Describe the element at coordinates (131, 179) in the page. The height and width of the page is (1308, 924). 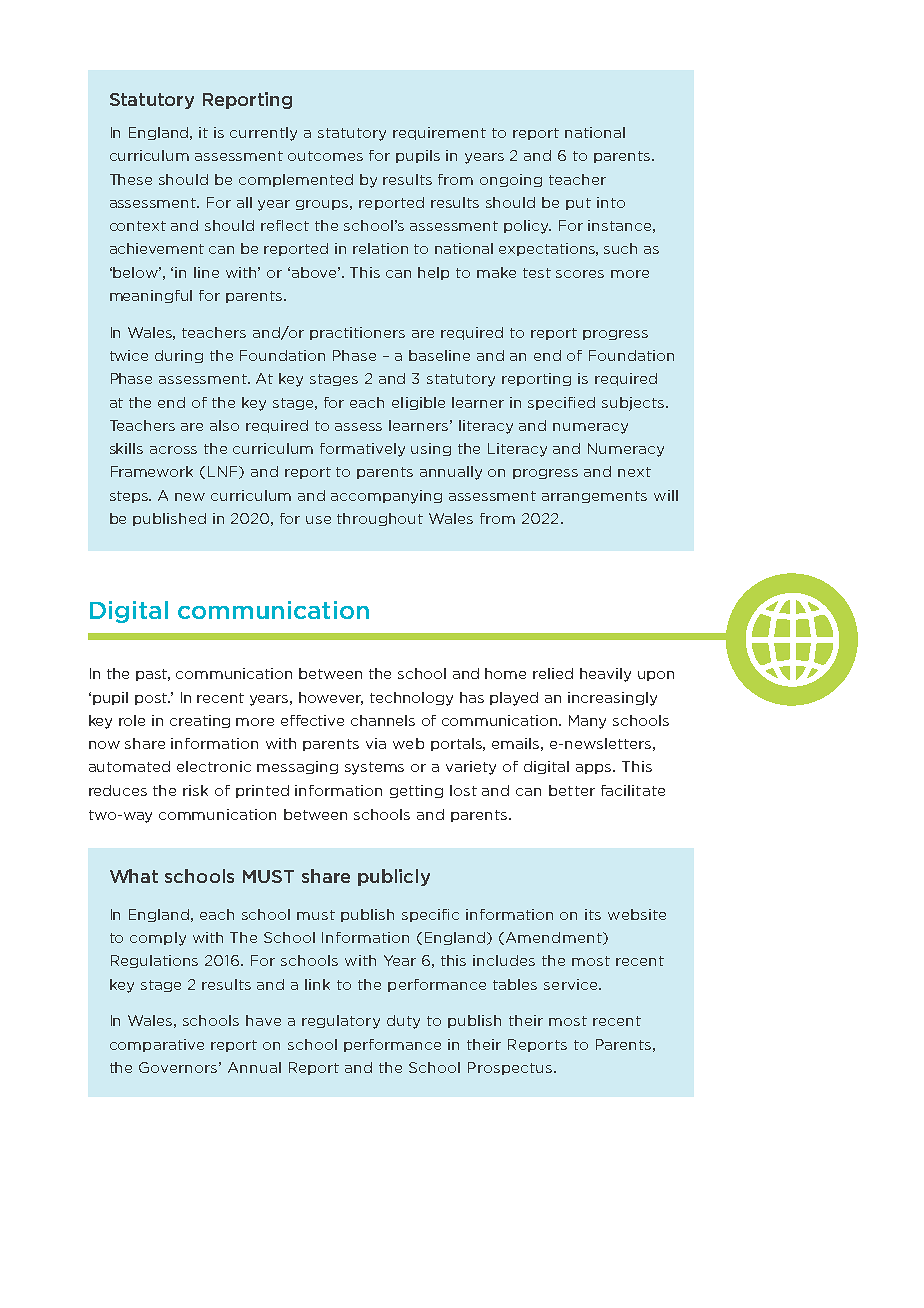
I see `These` at that location.
